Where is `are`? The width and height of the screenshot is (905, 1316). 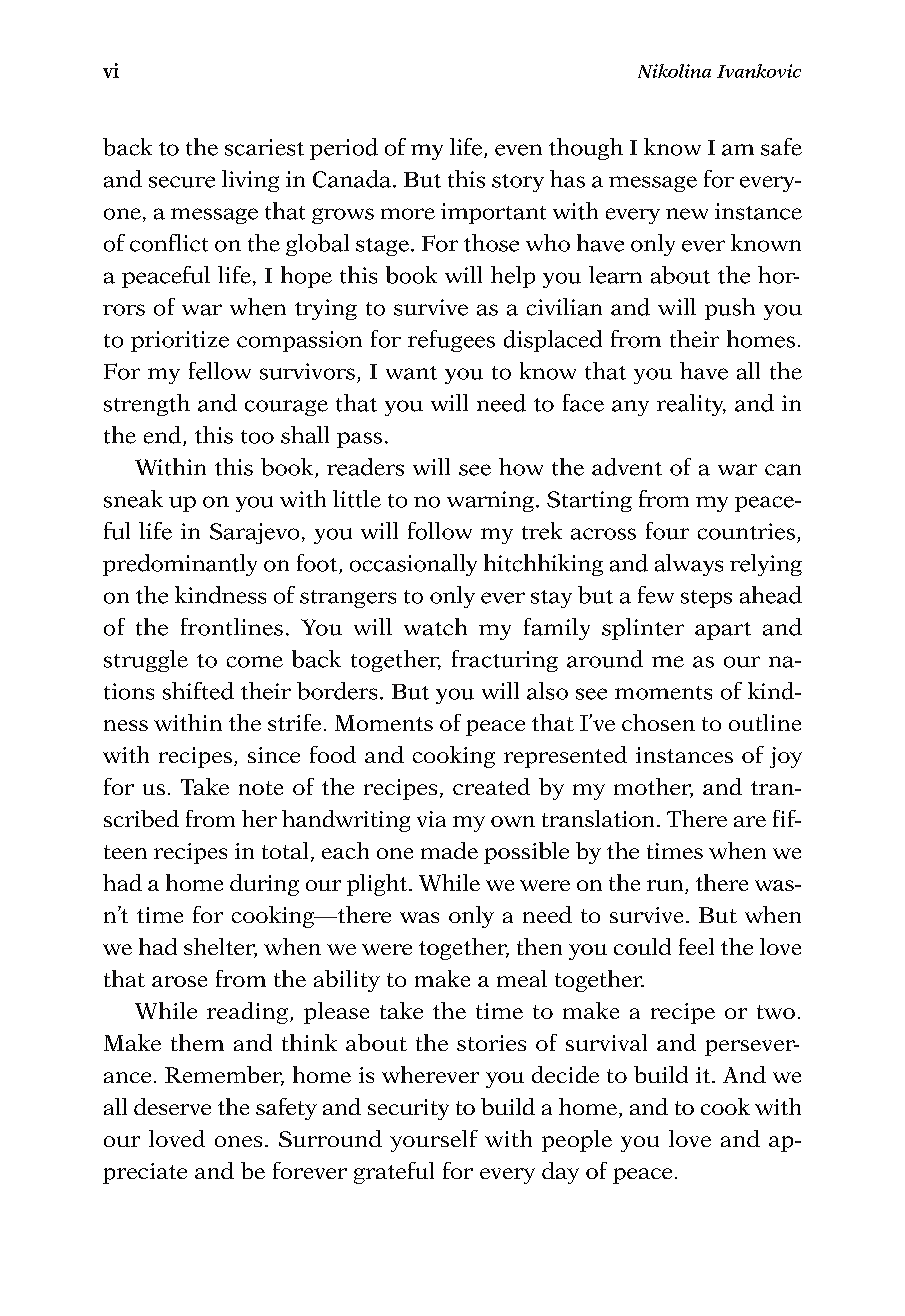 are is located at coordinates (750, 821).
